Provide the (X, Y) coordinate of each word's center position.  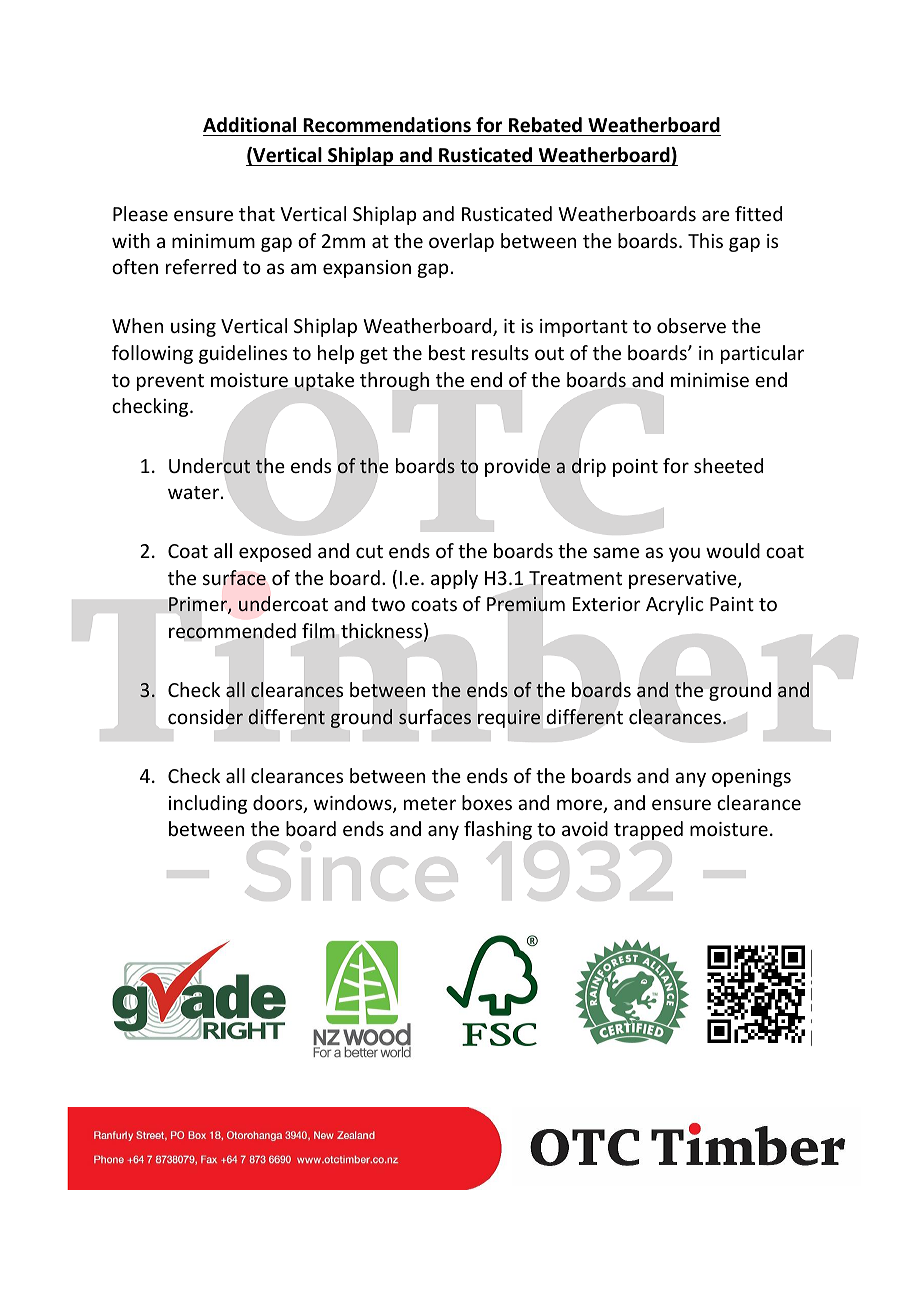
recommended (232, 631)
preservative (684, 580)
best (447, 352)
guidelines (243, 354)
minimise (710, 380)
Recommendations (387, 125)
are (716, 215)
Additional (249, 125)
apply (454, 579)
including (208, 804)
